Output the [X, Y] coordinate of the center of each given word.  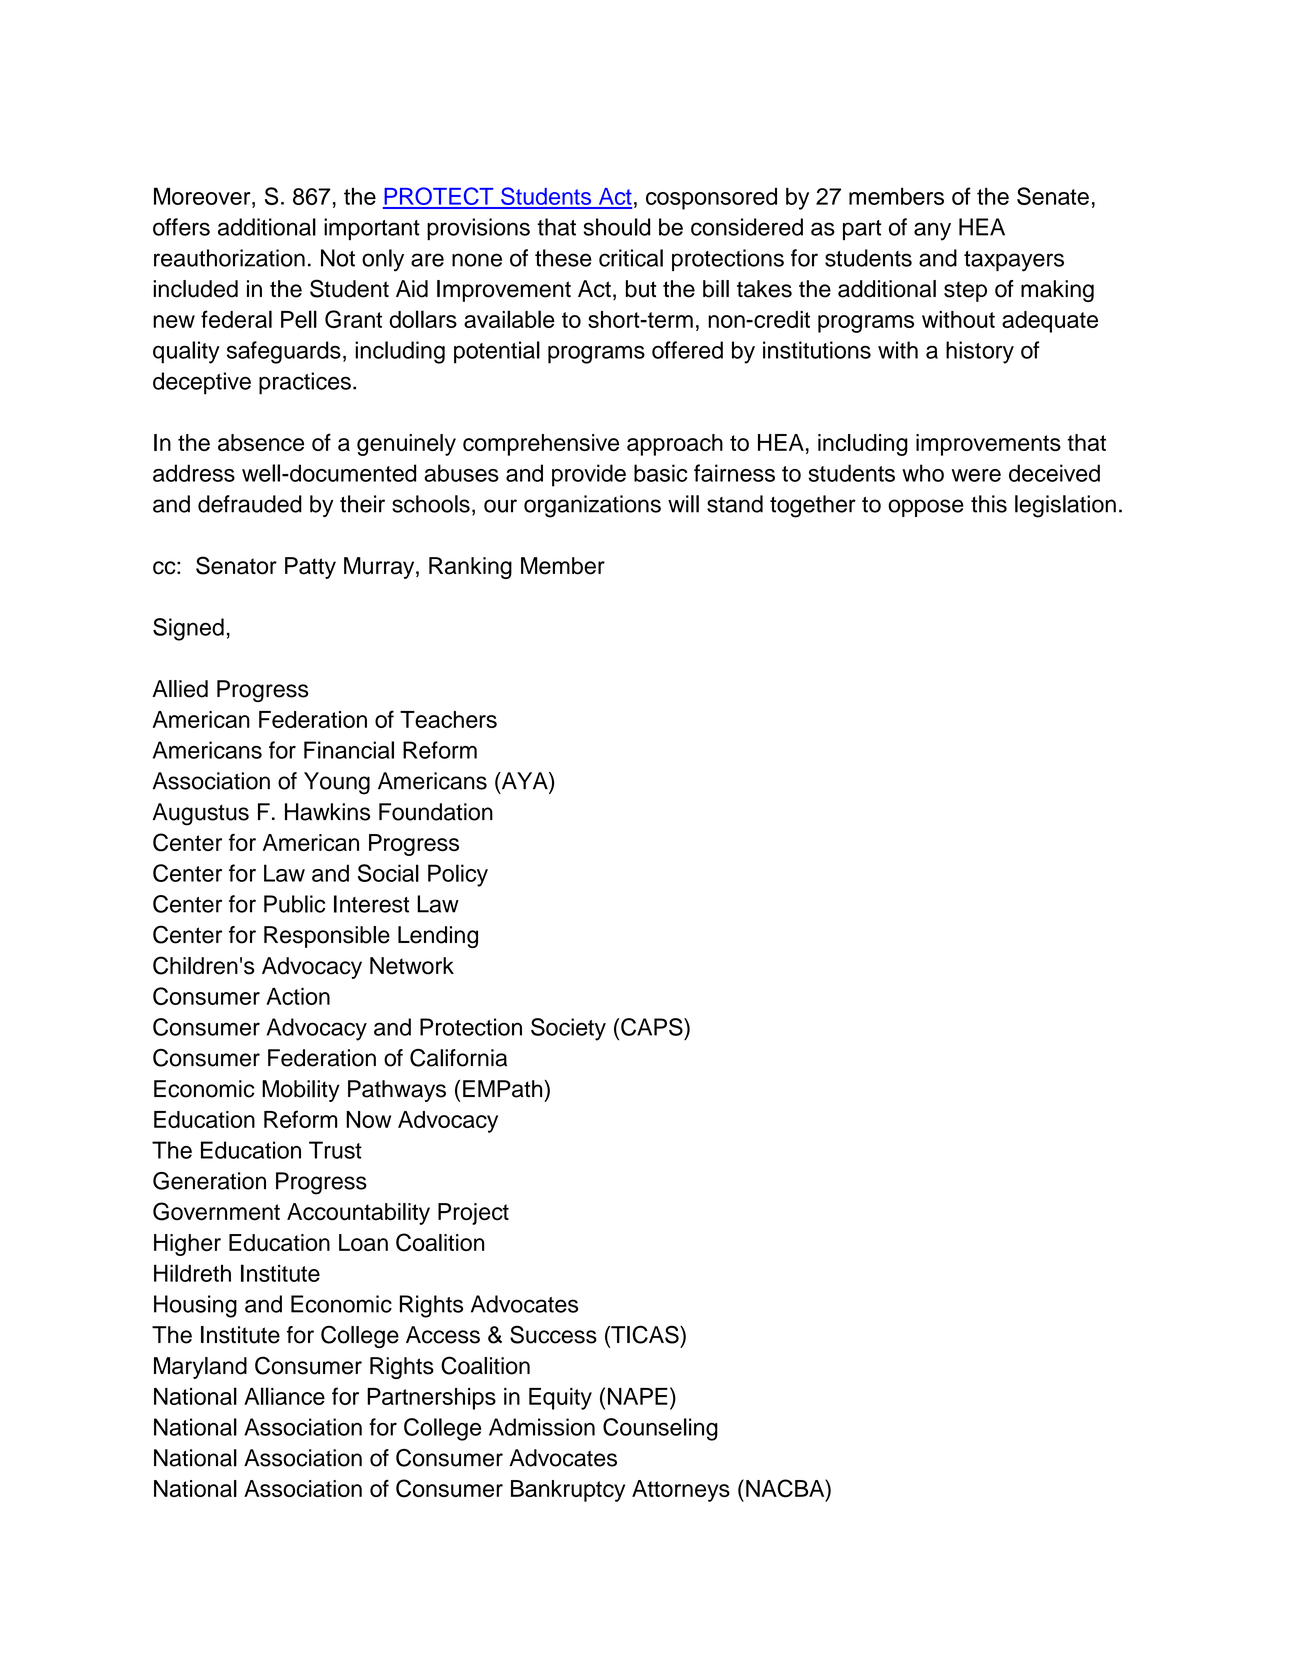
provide [589, 475]
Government [216, 1211]
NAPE [638, 1396]
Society [568, 1029]
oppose [926, 508]
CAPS [653, 1027]
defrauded [250, 504]
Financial [349, 750]
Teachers [448, 719]
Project [473, 1214]
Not [338, 258]
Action [298, 996]
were [976, 475]
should [616, 227]
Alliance [284, 1396]
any [932, 231]
